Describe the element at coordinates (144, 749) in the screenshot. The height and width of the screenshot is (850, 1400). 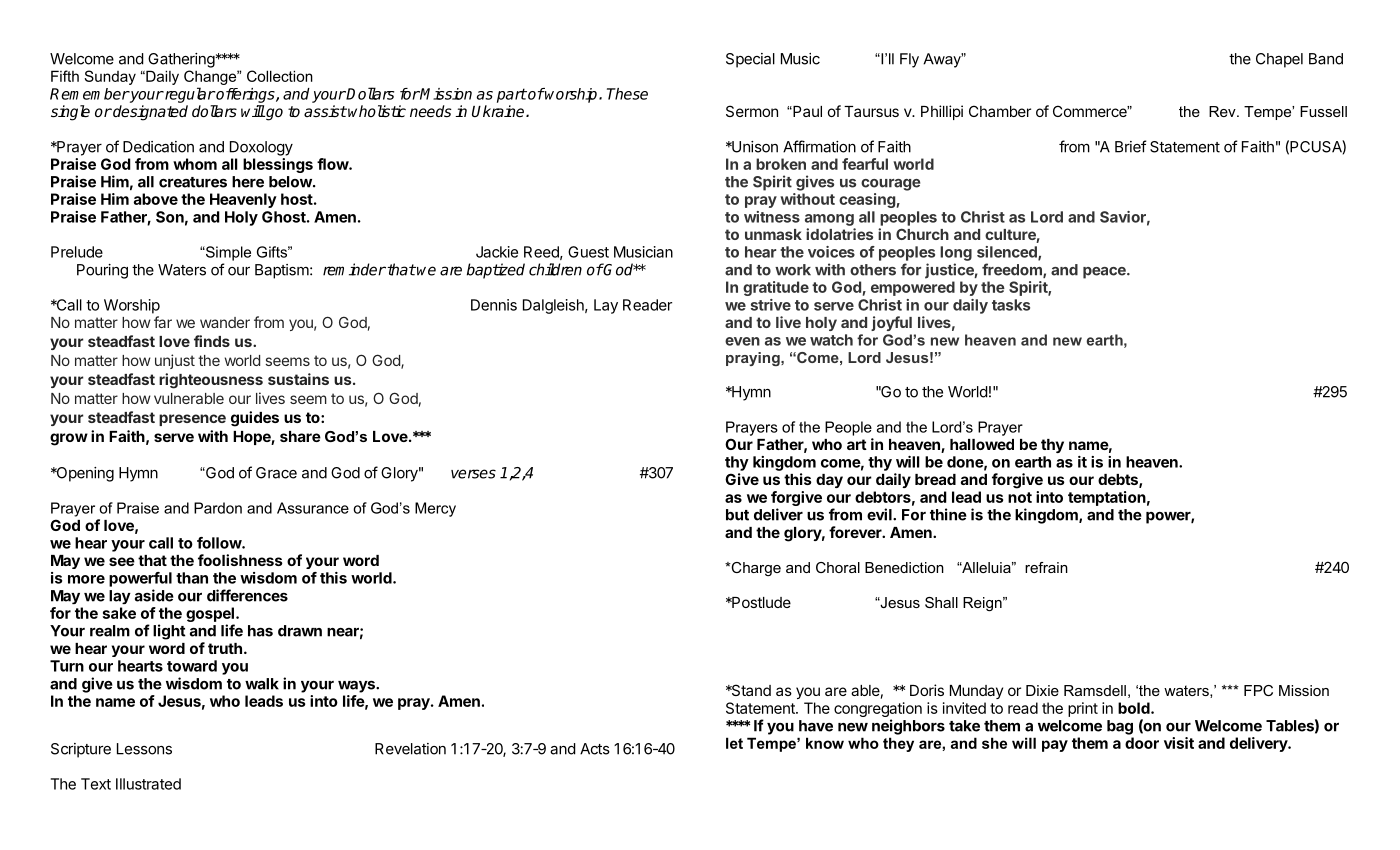
I see `Lessons` at that location.
